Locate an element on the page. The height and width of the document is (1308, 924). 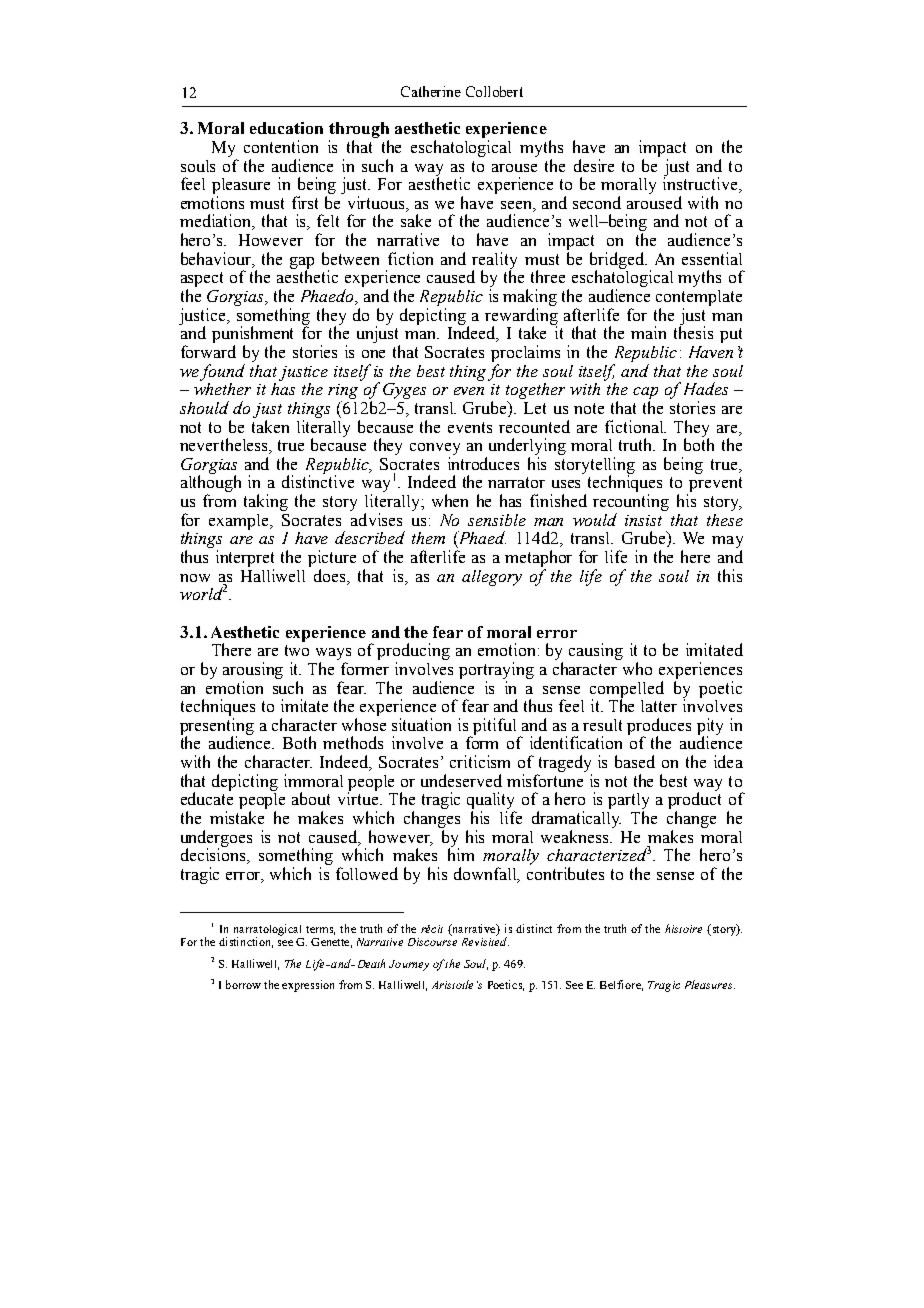
Catherine is located at coordinates (431, 91).
